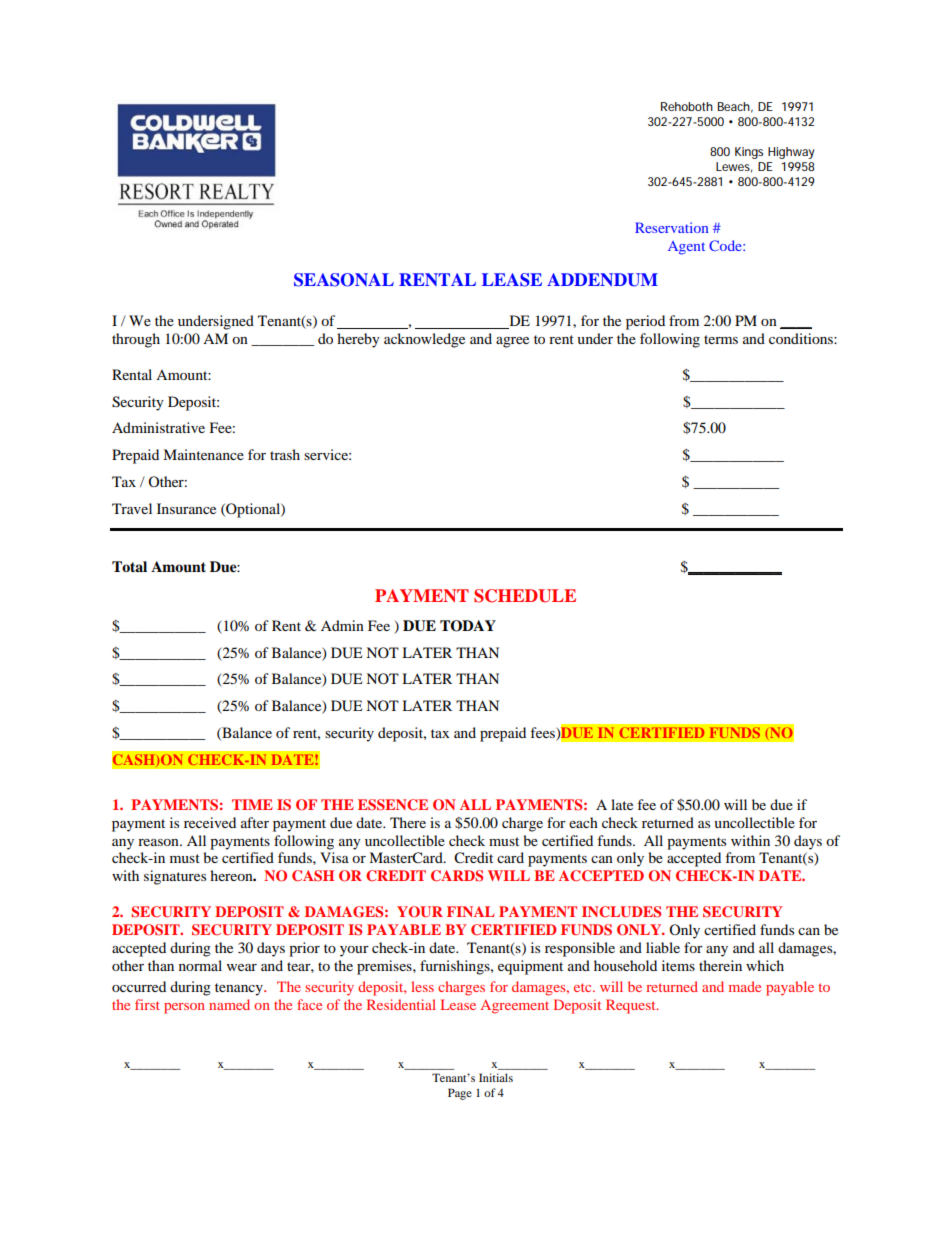 This screenshot has width=952, height=1233. What do you see at coordinates (129, 566) in the screenshot?
I see `Total` at bounding box center [129, 566].
